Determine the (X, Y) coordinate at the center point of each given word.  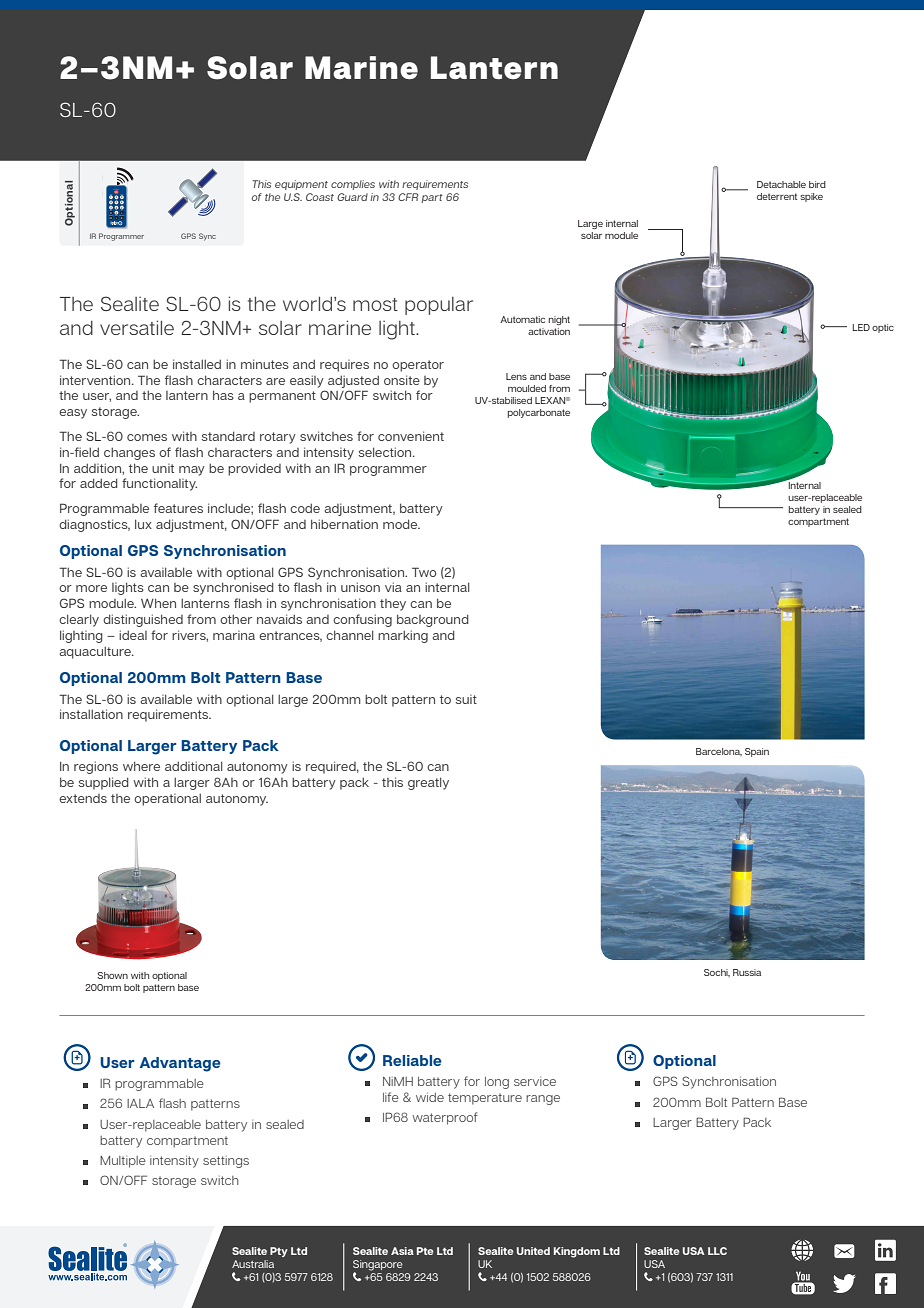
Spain (757, 752)
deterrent (777, 196)
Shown (112, 975)
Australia (253, 1264)
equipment (301, 185)
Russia (747, 972)
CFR (408, 197)
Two (424, 572)
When (158, 603)
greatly (428, 783)
